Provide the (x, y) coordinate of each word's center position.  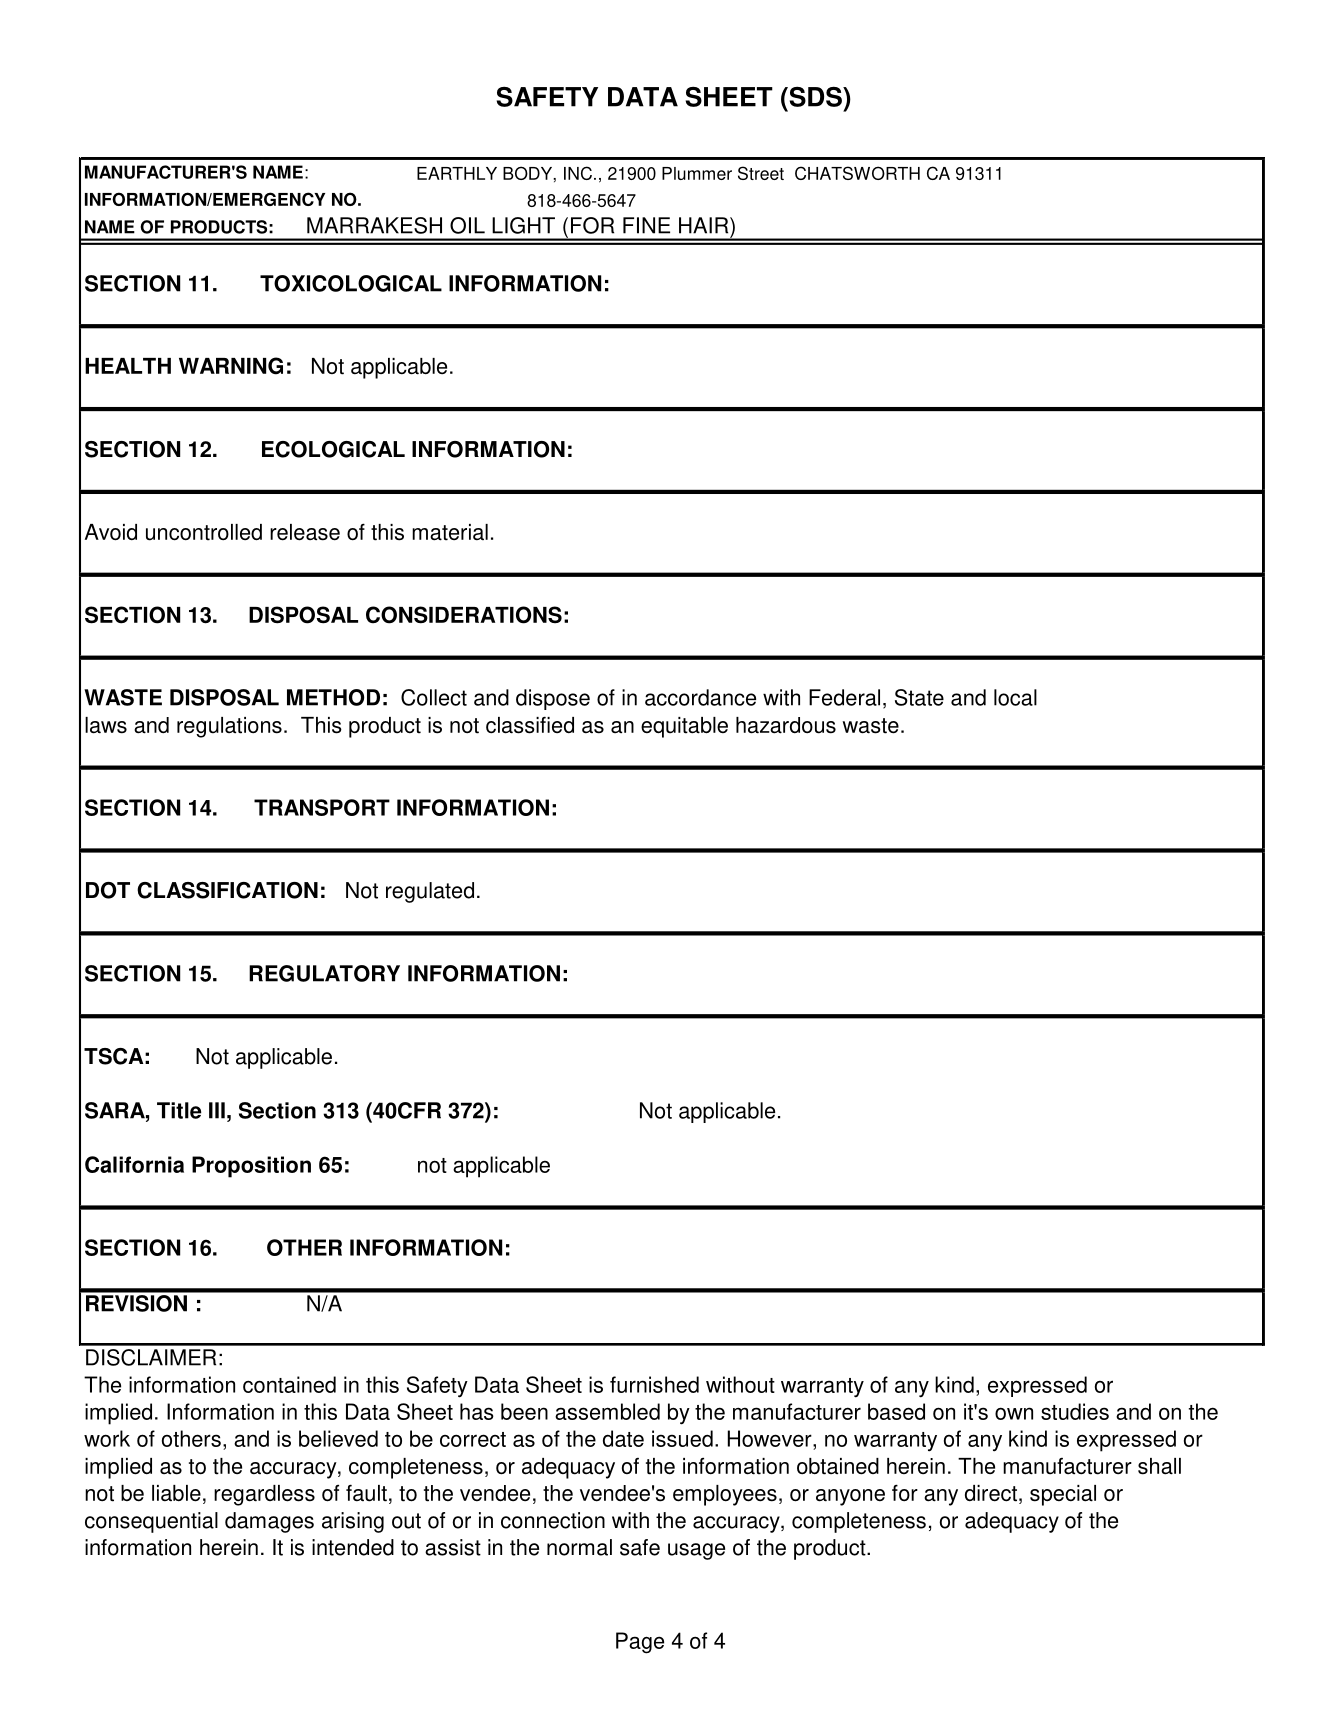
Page (640, 1643)
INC (578, 173)
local (1015, 697)
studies (1075, 1411)
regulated (430, 892)
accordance (700, 697)
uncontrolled (204, 532)
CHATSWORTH (857, 173)
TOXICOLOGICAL (351, 283)
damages (269, 1522)
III (217, 1110)
